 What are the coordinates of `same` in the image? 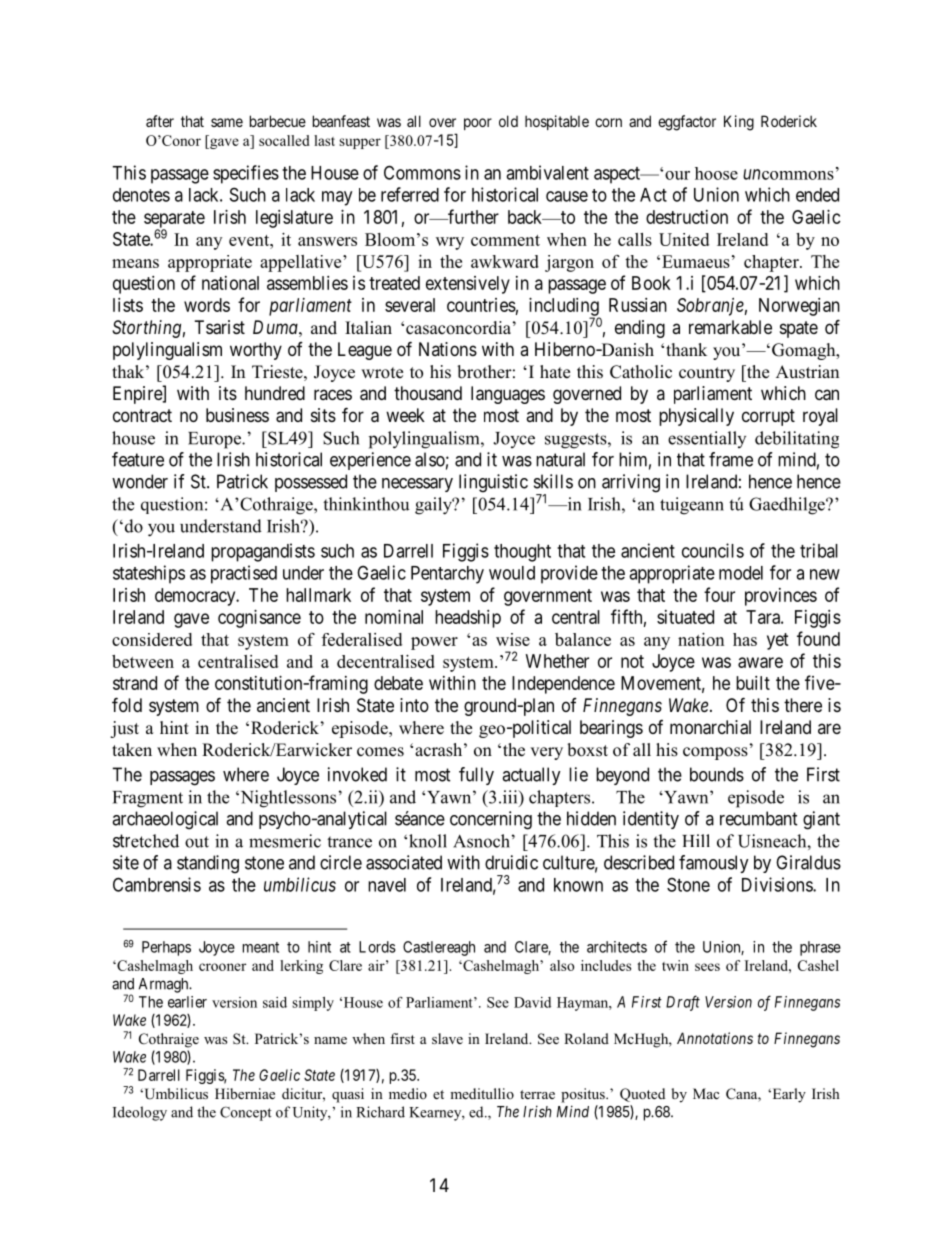 It's located at (227, 122).
